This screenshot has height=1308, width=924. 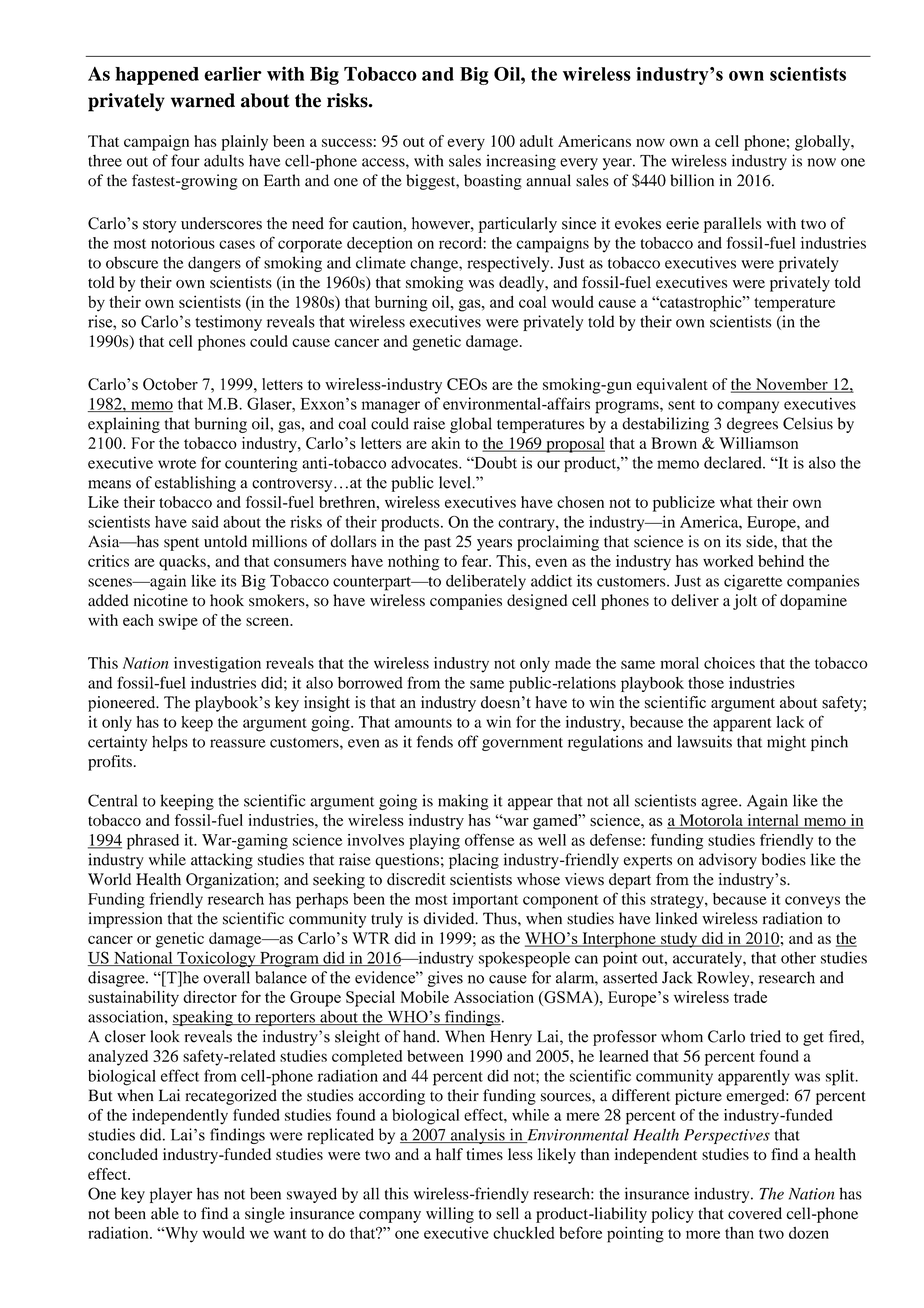 What do you see at coordinates (177, 464) in the screenshot?
I see `wrote` at bounding box center [177, 464].
